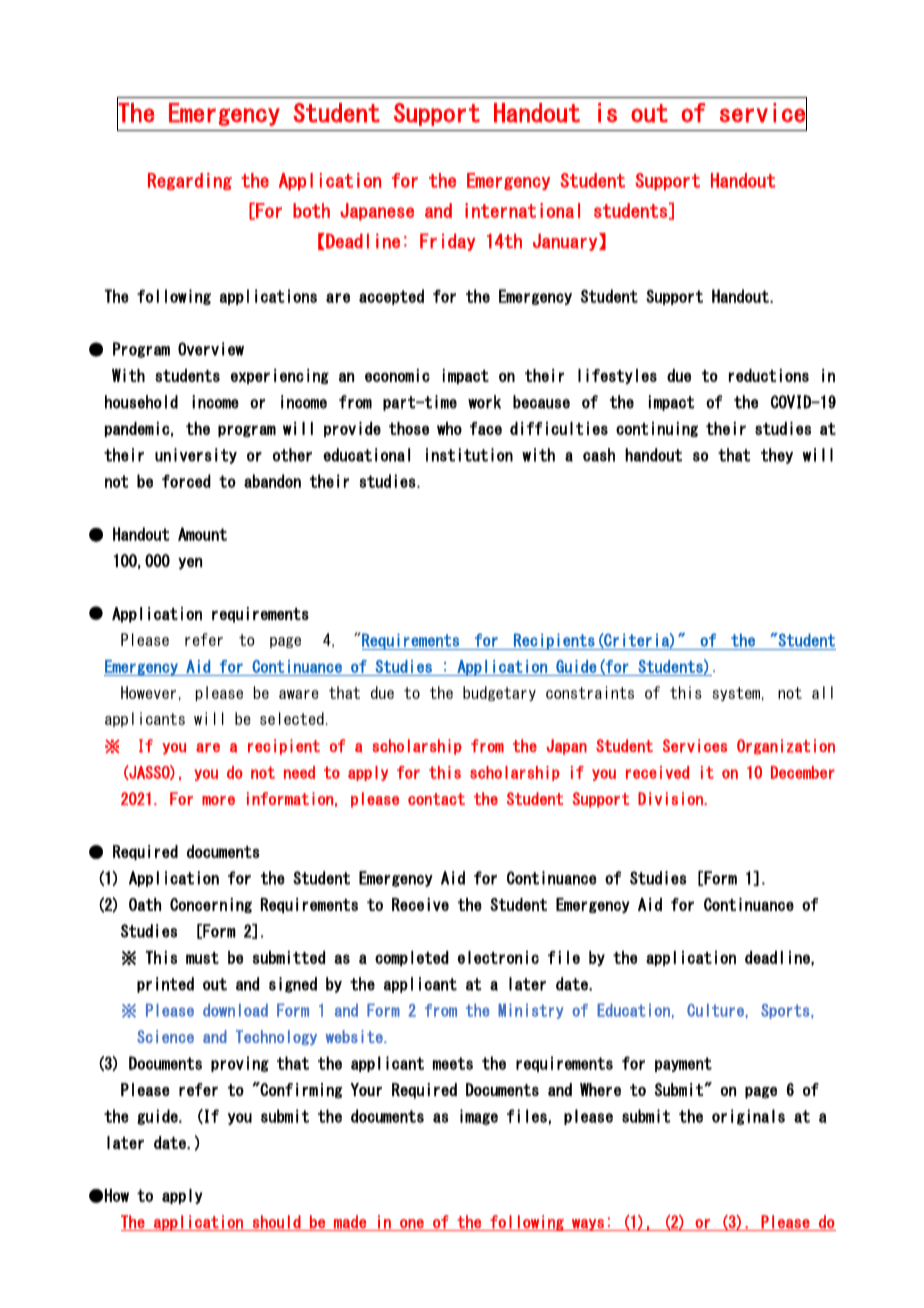  What do you see at coordinates (276, 1223) in the screenshot?
I see `should` at bounding box center [276, 1223].
